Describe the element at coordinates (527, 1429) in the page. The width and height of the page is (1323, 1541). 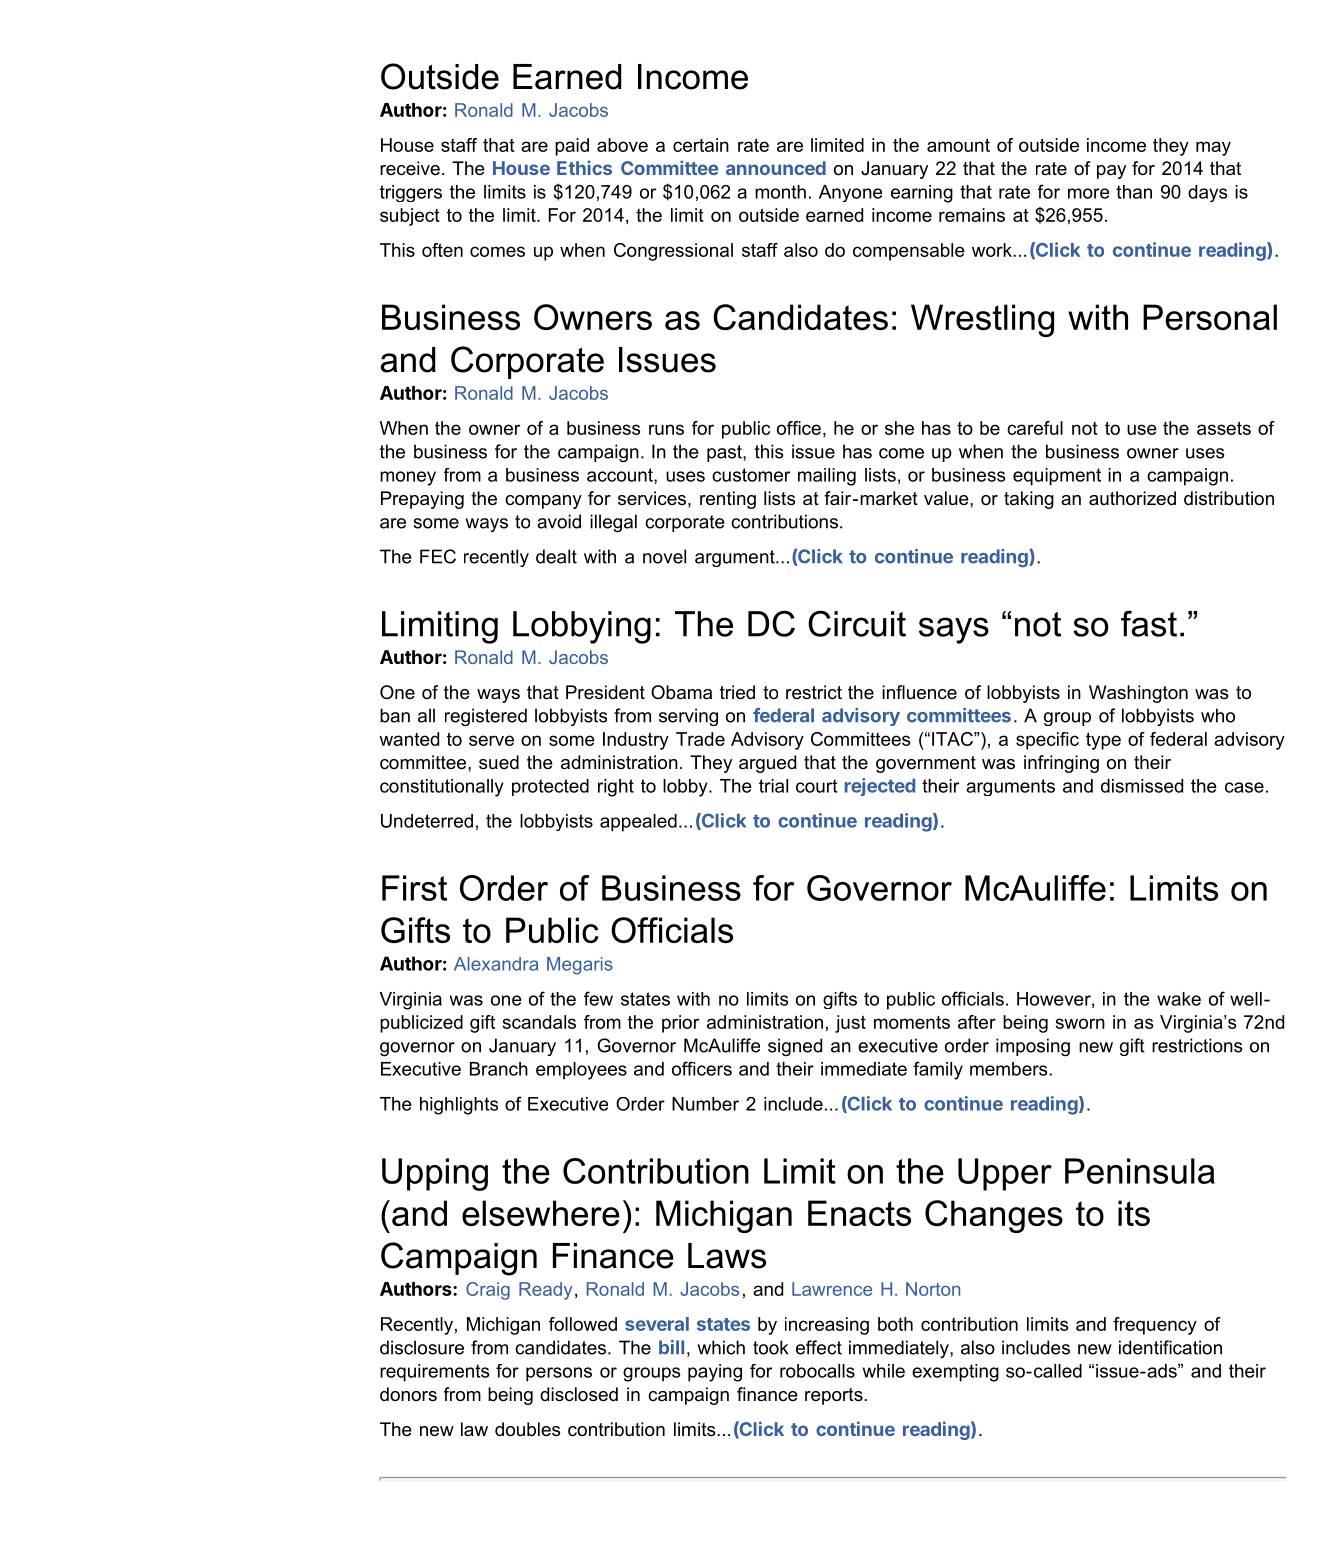
I see `doubles` at that location.
